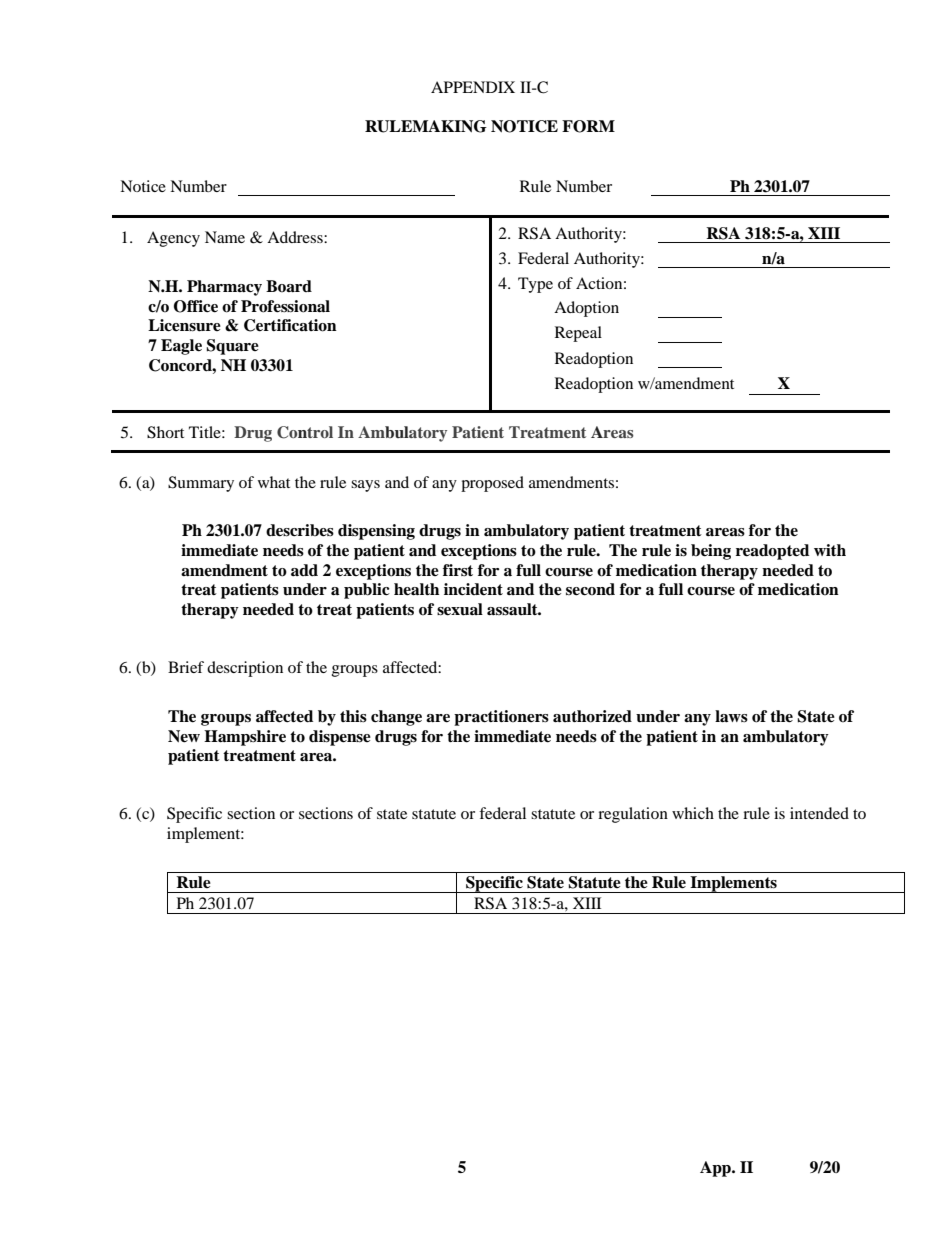  What do you see at coordinates (473, 87) in the page?
I see `APPENDIX` at bounding box center [473, 87].
